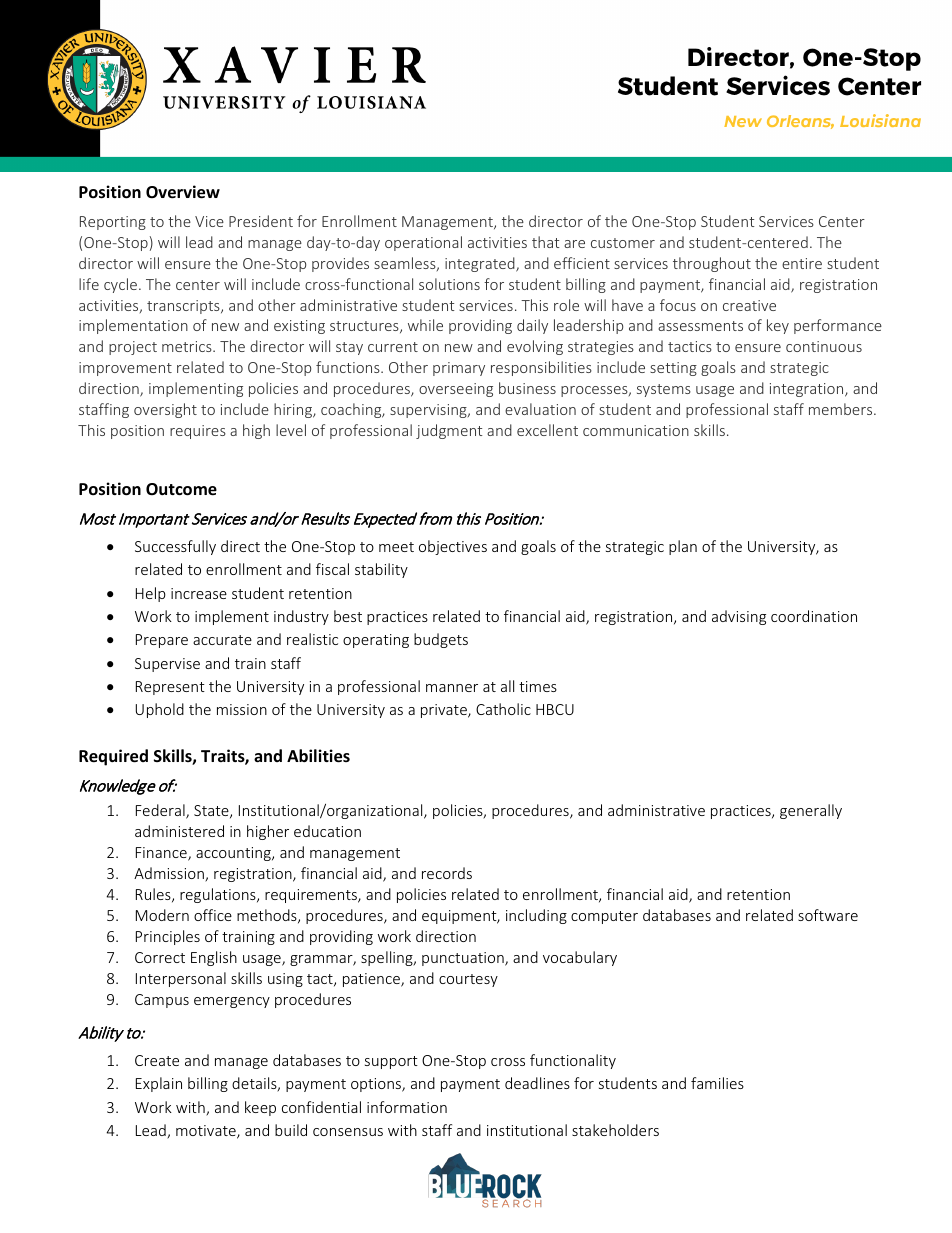  What do you see at coordinates (441, 640) in the document?
I see `budgets` at bounding box center [441, 640].
